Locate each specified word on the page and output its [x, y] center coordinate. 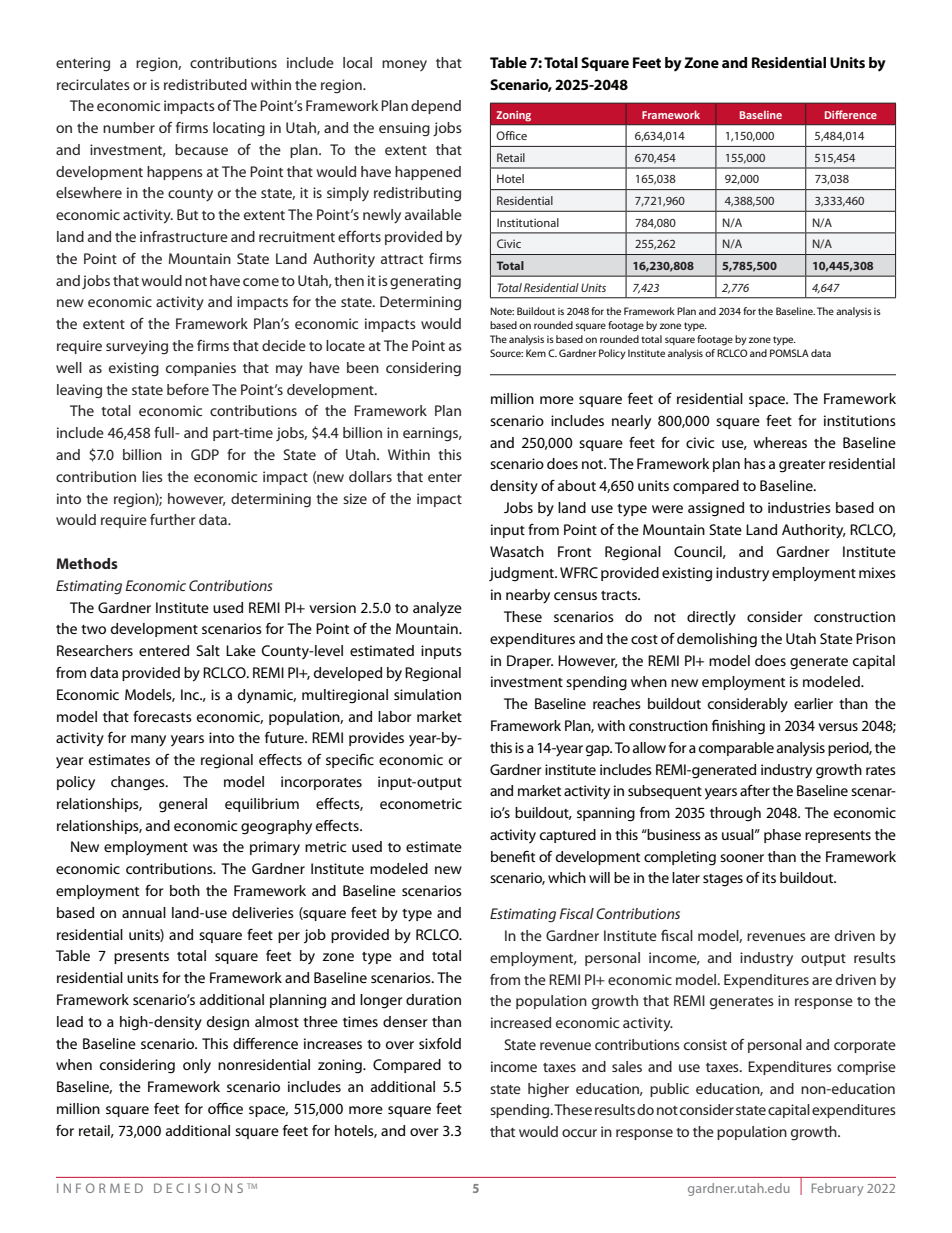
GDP [205, 454]
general [183, 805]
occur [579, 1133]
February [837, 1189]
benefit [513, 856]
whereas [780, 442]
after [755, 790]
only [197, 1066]
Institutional [528, 222]
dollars [370, 476]
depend [436, 107]
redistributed [205, 84]
